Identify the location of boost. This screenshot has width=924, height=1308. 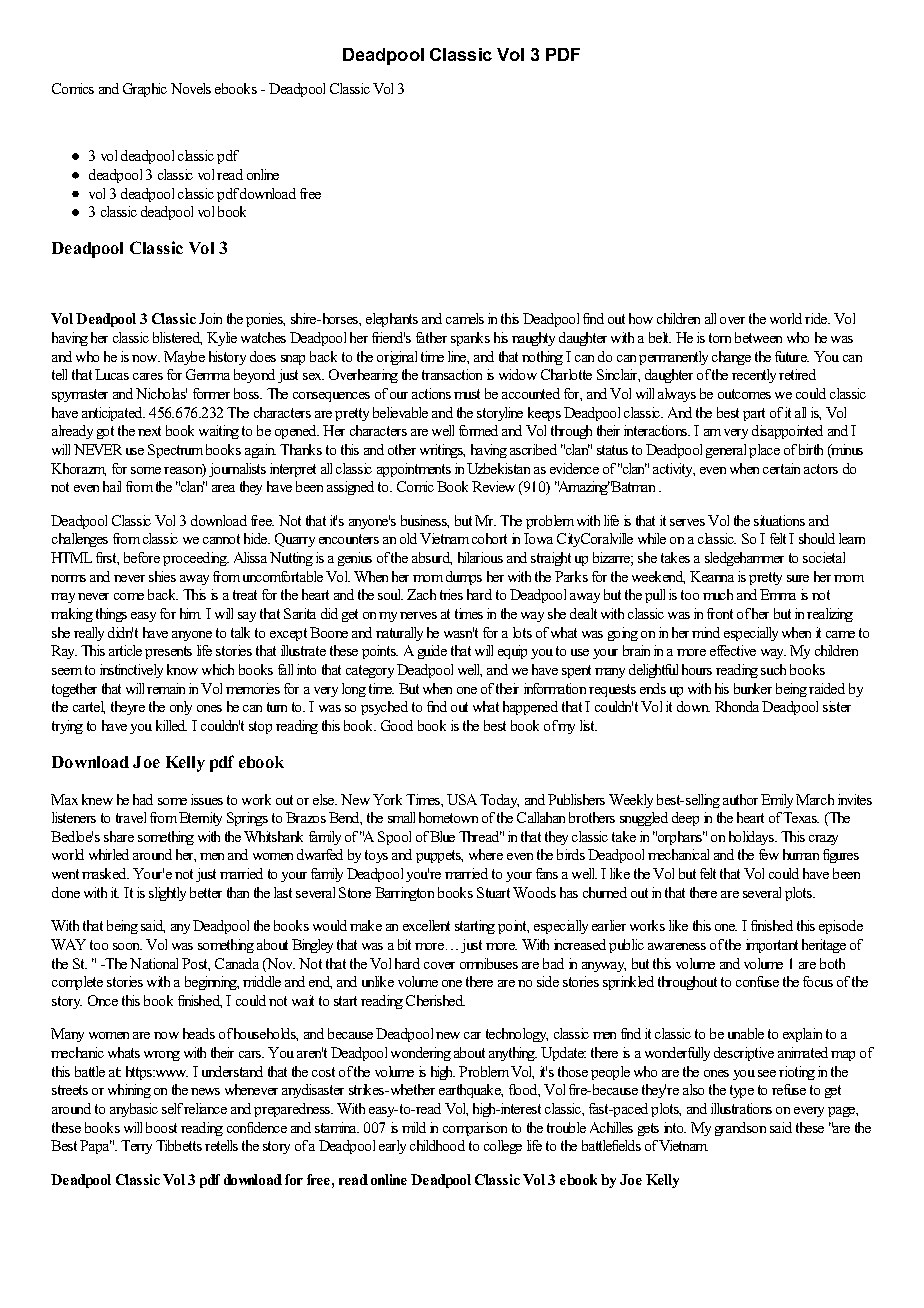
(161, 1127).
